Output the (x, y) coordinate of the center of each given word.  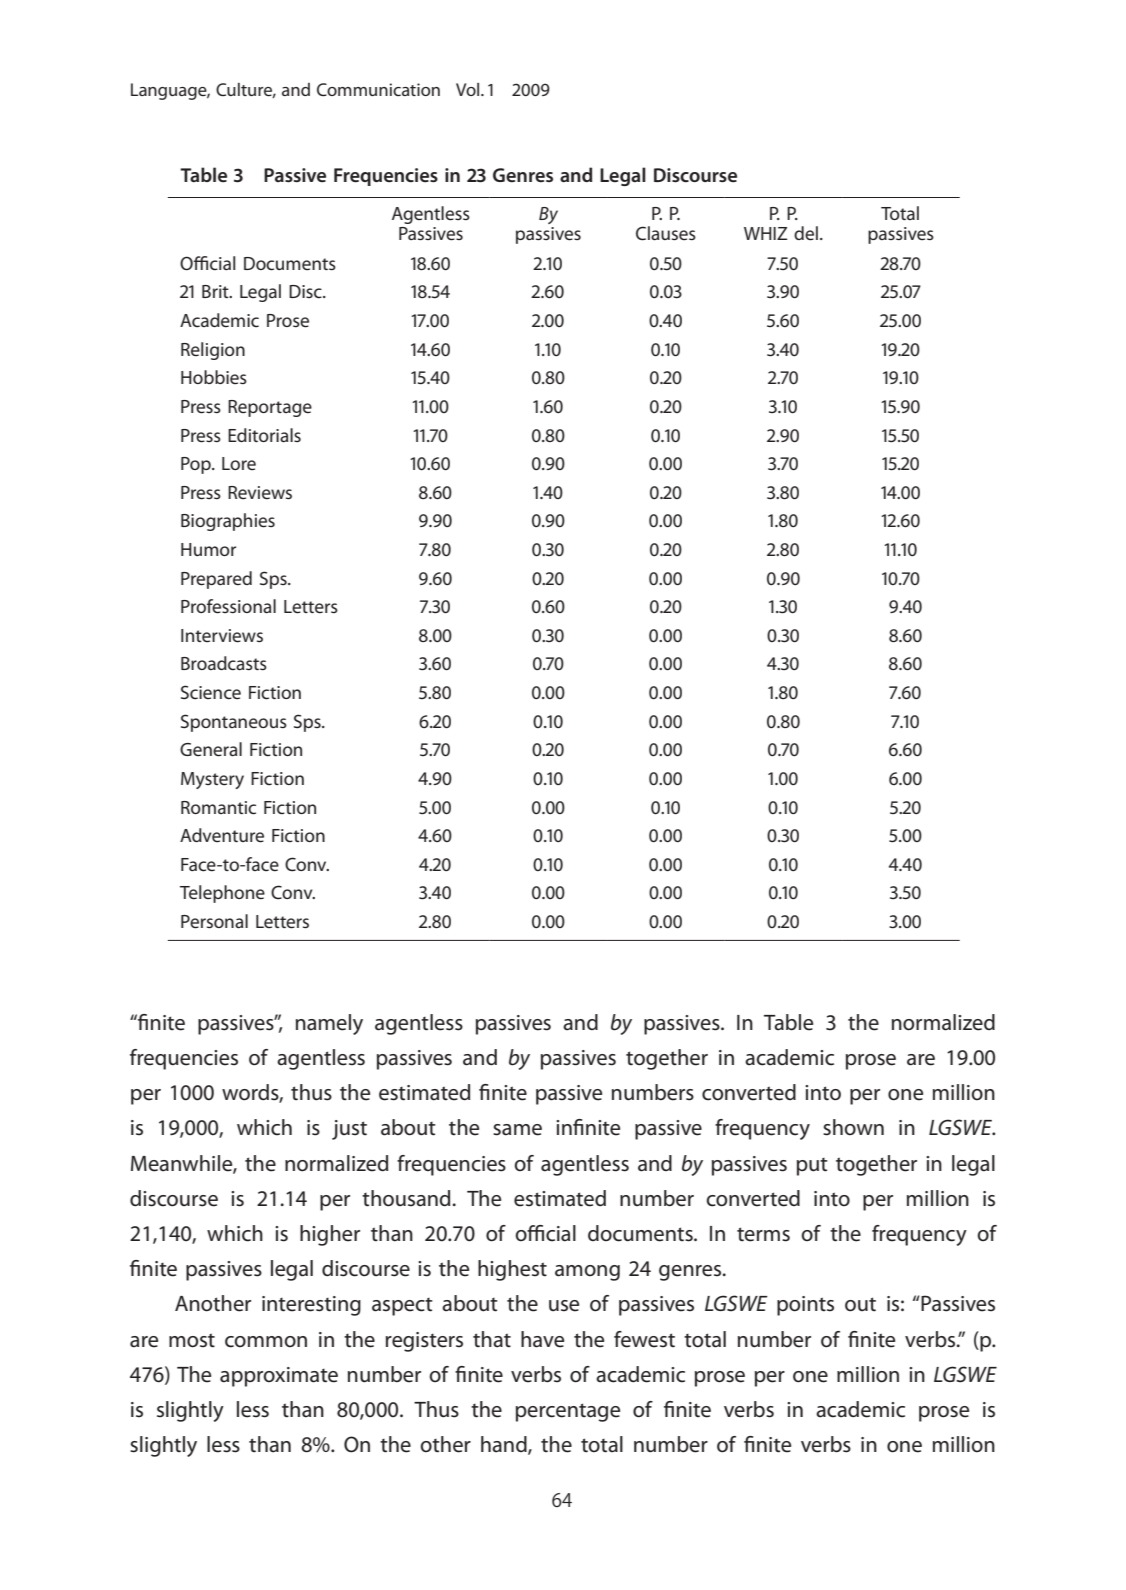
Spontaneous (234, 723)
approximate (279, 1377)
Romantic (218, 808)
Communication (378, 89)
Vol (469, 89)
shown (853, 1127)
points (805, 1306)
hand (505, 1445)
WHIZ (765, 233)
